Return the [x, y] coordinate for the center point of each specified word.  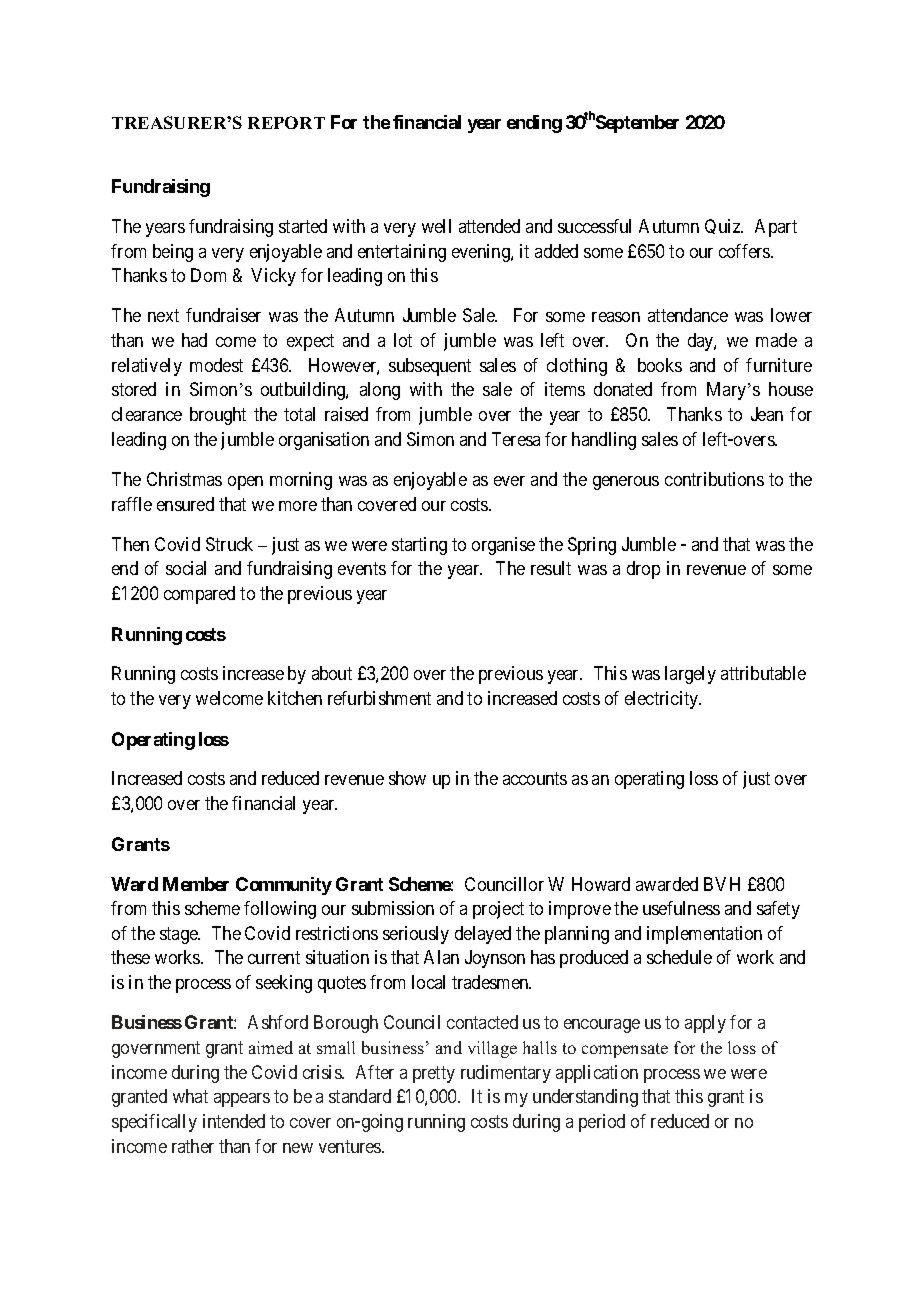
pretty [434, 1074]
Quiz [724, 226]
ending [534, 124]
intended [234, 1121]
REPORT [286, 122]
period [602, 1123]
